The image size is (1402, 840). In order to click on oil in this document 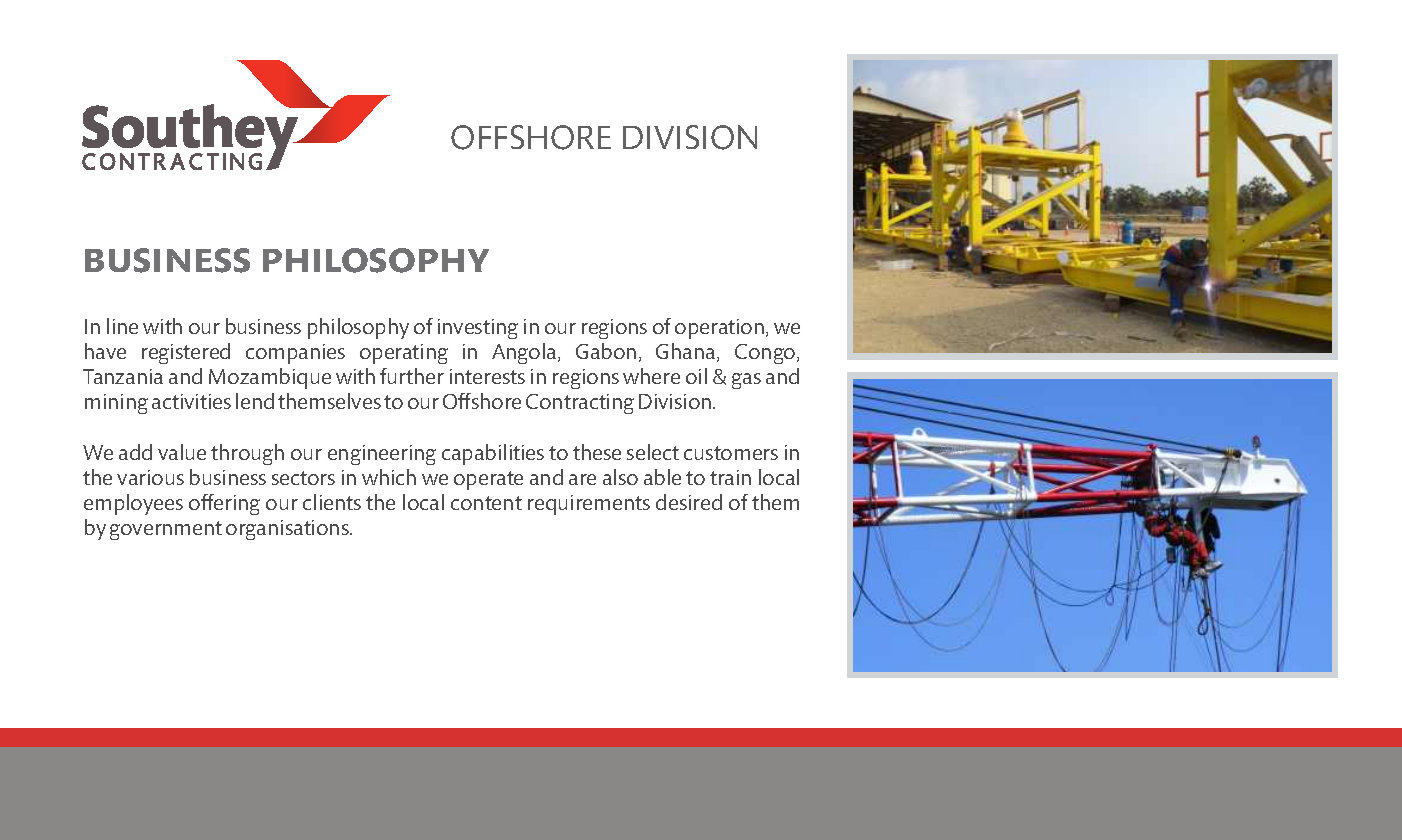, I will do `click(696, 376)`.
